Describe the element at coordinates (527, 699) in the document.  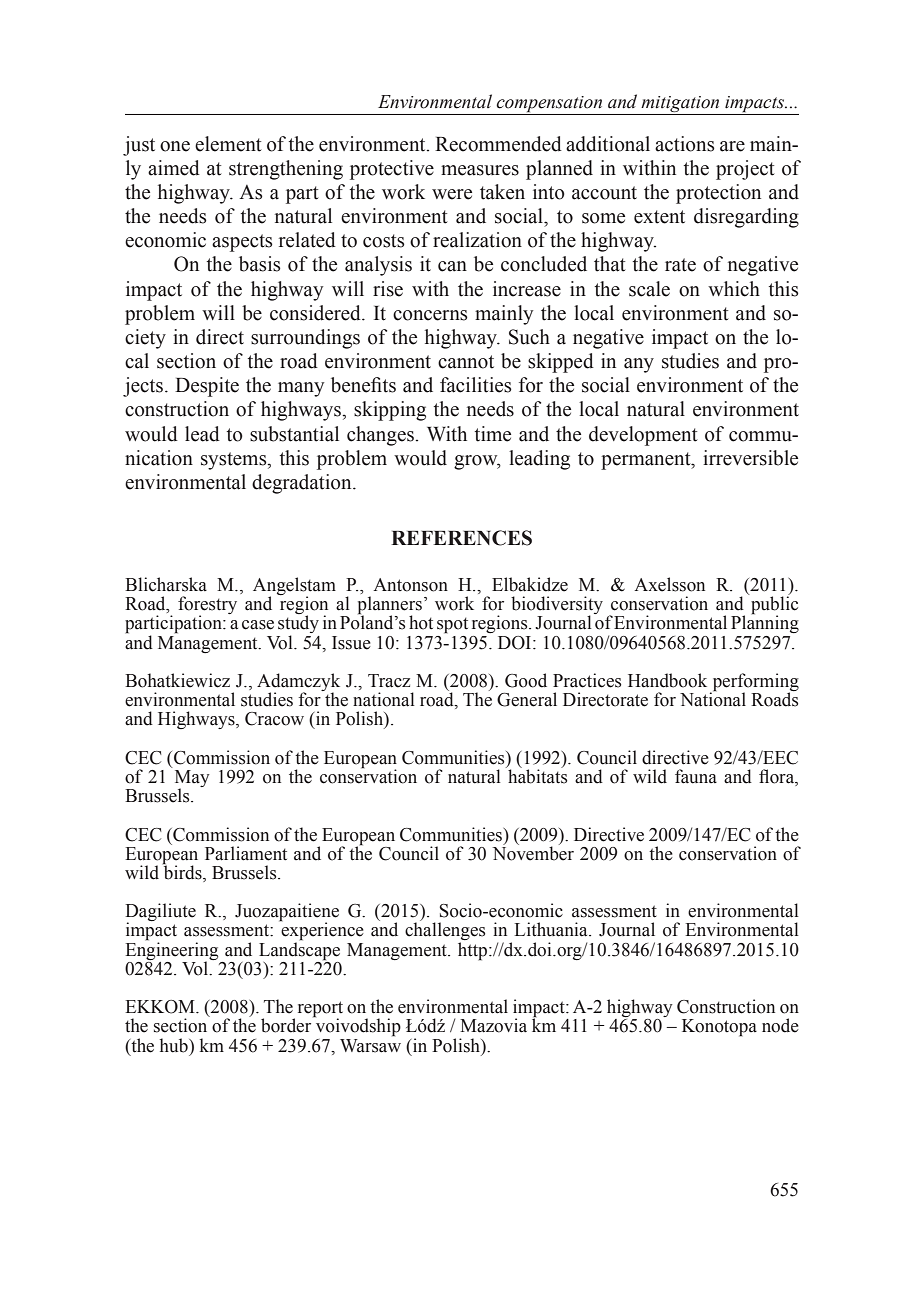
I see `General` at that location.
